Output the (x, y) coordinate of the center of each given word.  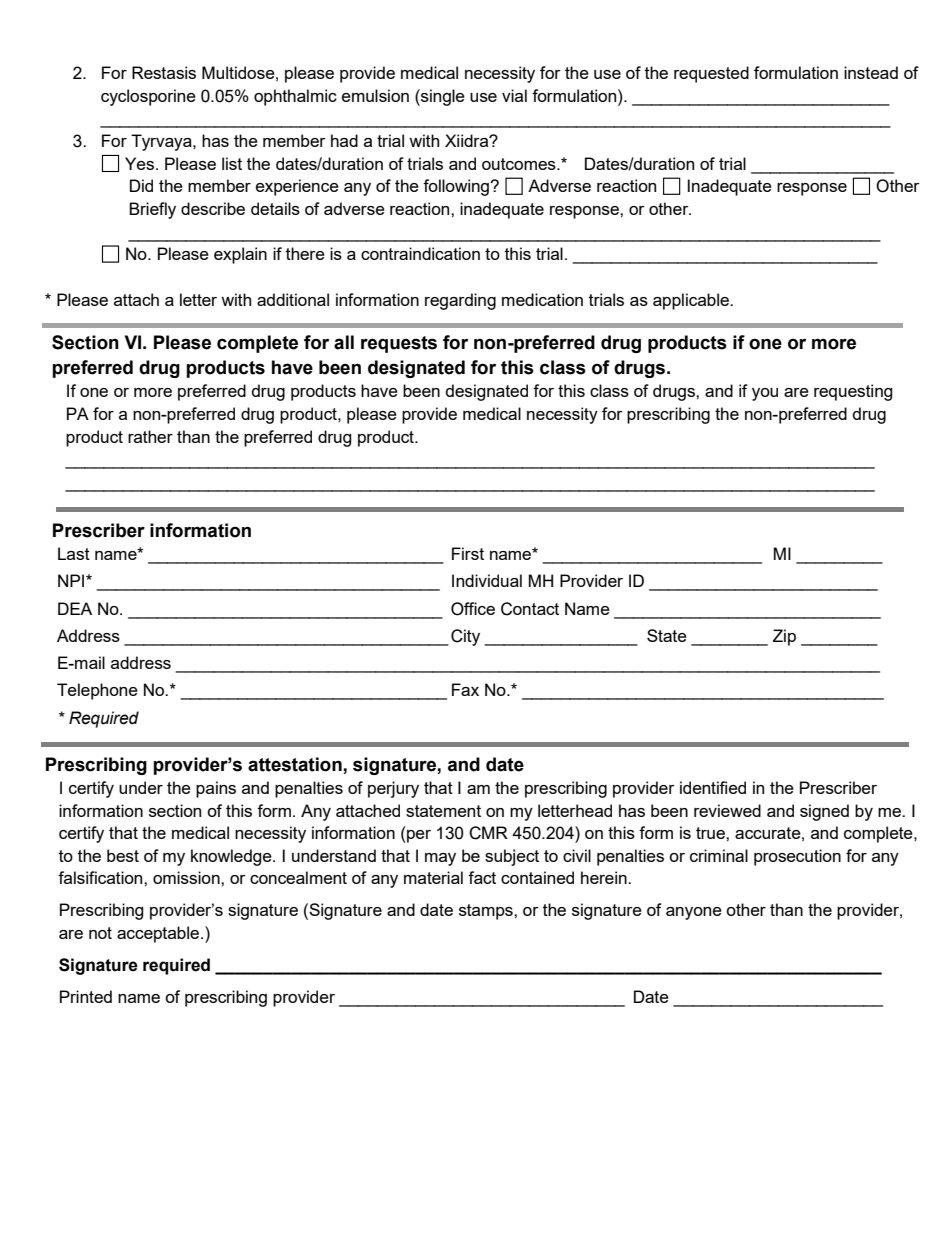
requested (711, 74)
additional (293, 299)
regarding (460, 301)
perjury (393, 789)
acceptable (158, 934)
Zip (784, 637)
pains (216, 789)
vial (514, 95)
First (468, 553)
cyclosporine (148, 97)
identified (713, 787)
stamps (487, 912)
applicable (692, 301)
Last (74, 553)
